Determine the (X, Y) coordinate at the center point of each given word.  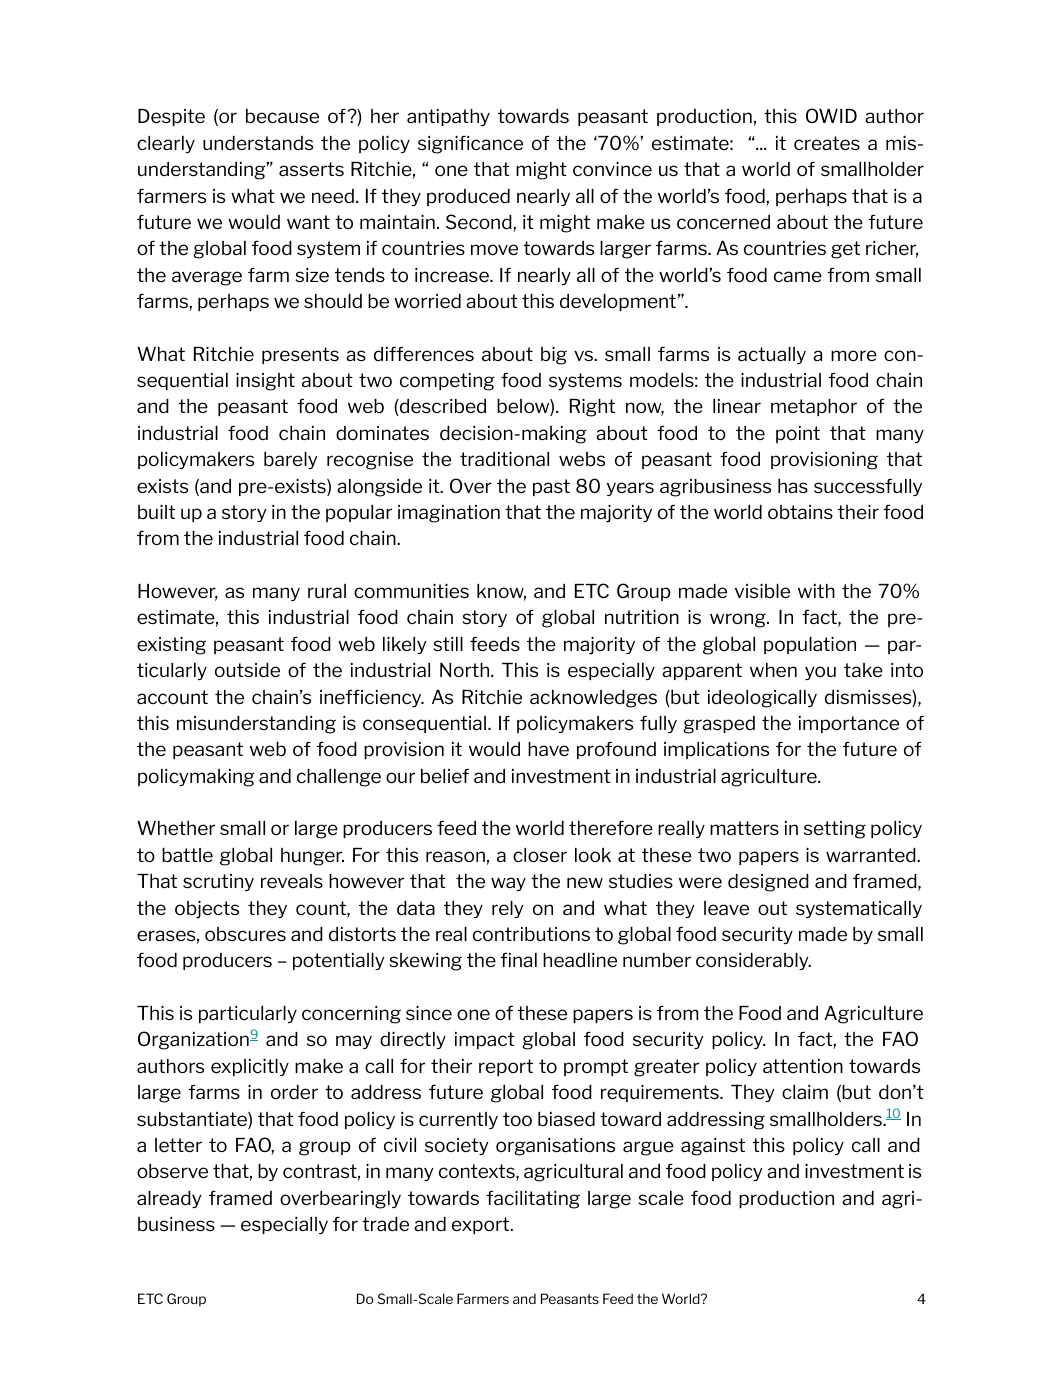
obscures (245, 934)
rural (327, 591)
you (820, 673)
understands (258, 143)
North (466, 670)
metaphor (814, 407)
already (169, 1199)
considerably (753, 961)
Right (592, 408)
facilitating (533, 1200)
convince (612, 169)
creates (827, 143)
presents (300, 355)
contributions (531, 934)
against (713, 1147)
